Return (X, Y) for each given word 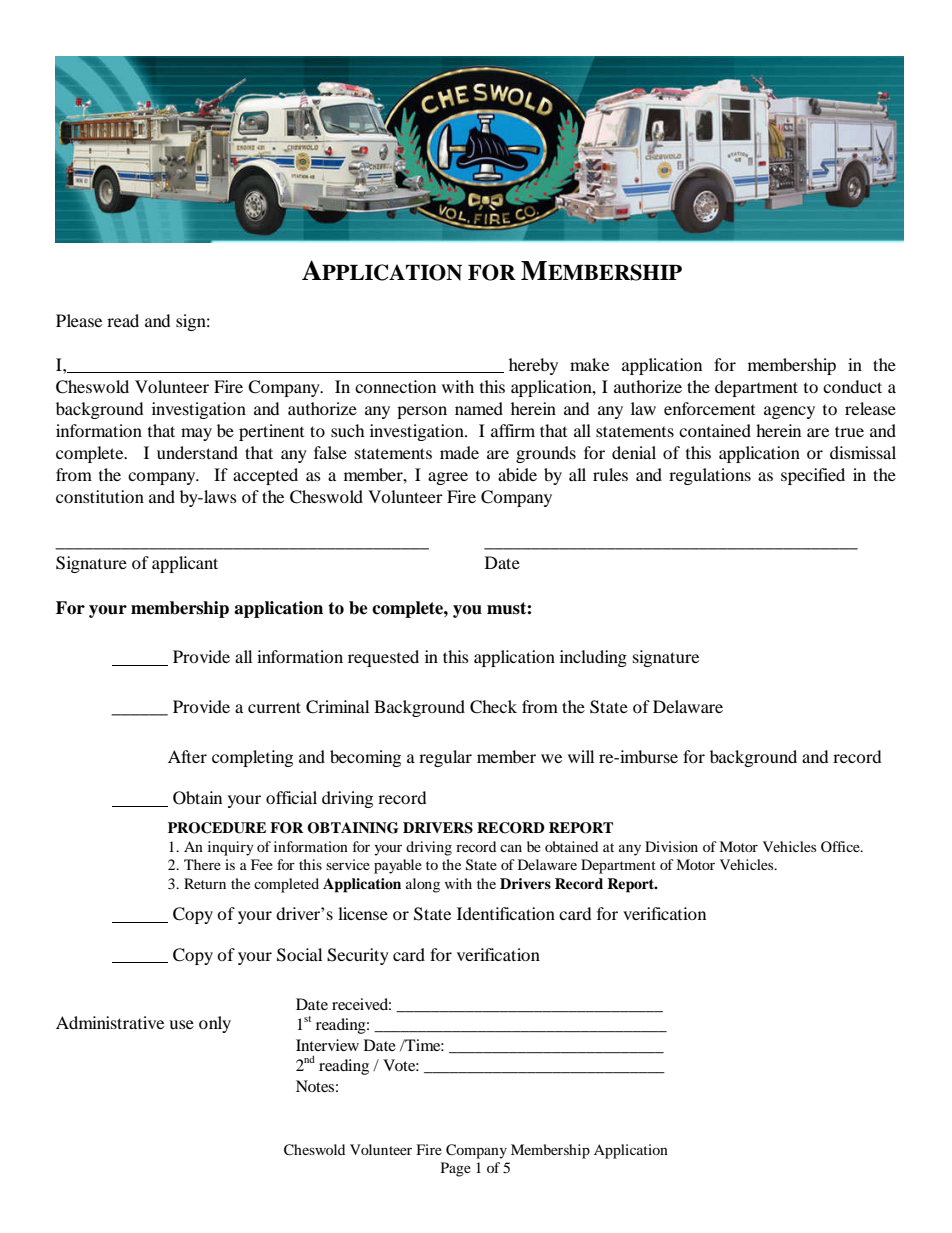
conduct (852, 386)
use (181, 1024)
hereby (533, 366)
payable (398, 866)
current (274, 707)
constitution (100, 496)
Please (79, 320)
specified (813, 476)
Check (493, 707)
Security (358, 956)
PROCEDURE (217, 828)
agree (448, 478)
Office (841, 846)
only (215, 1024)
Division (671, 846)
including (593, 658)
